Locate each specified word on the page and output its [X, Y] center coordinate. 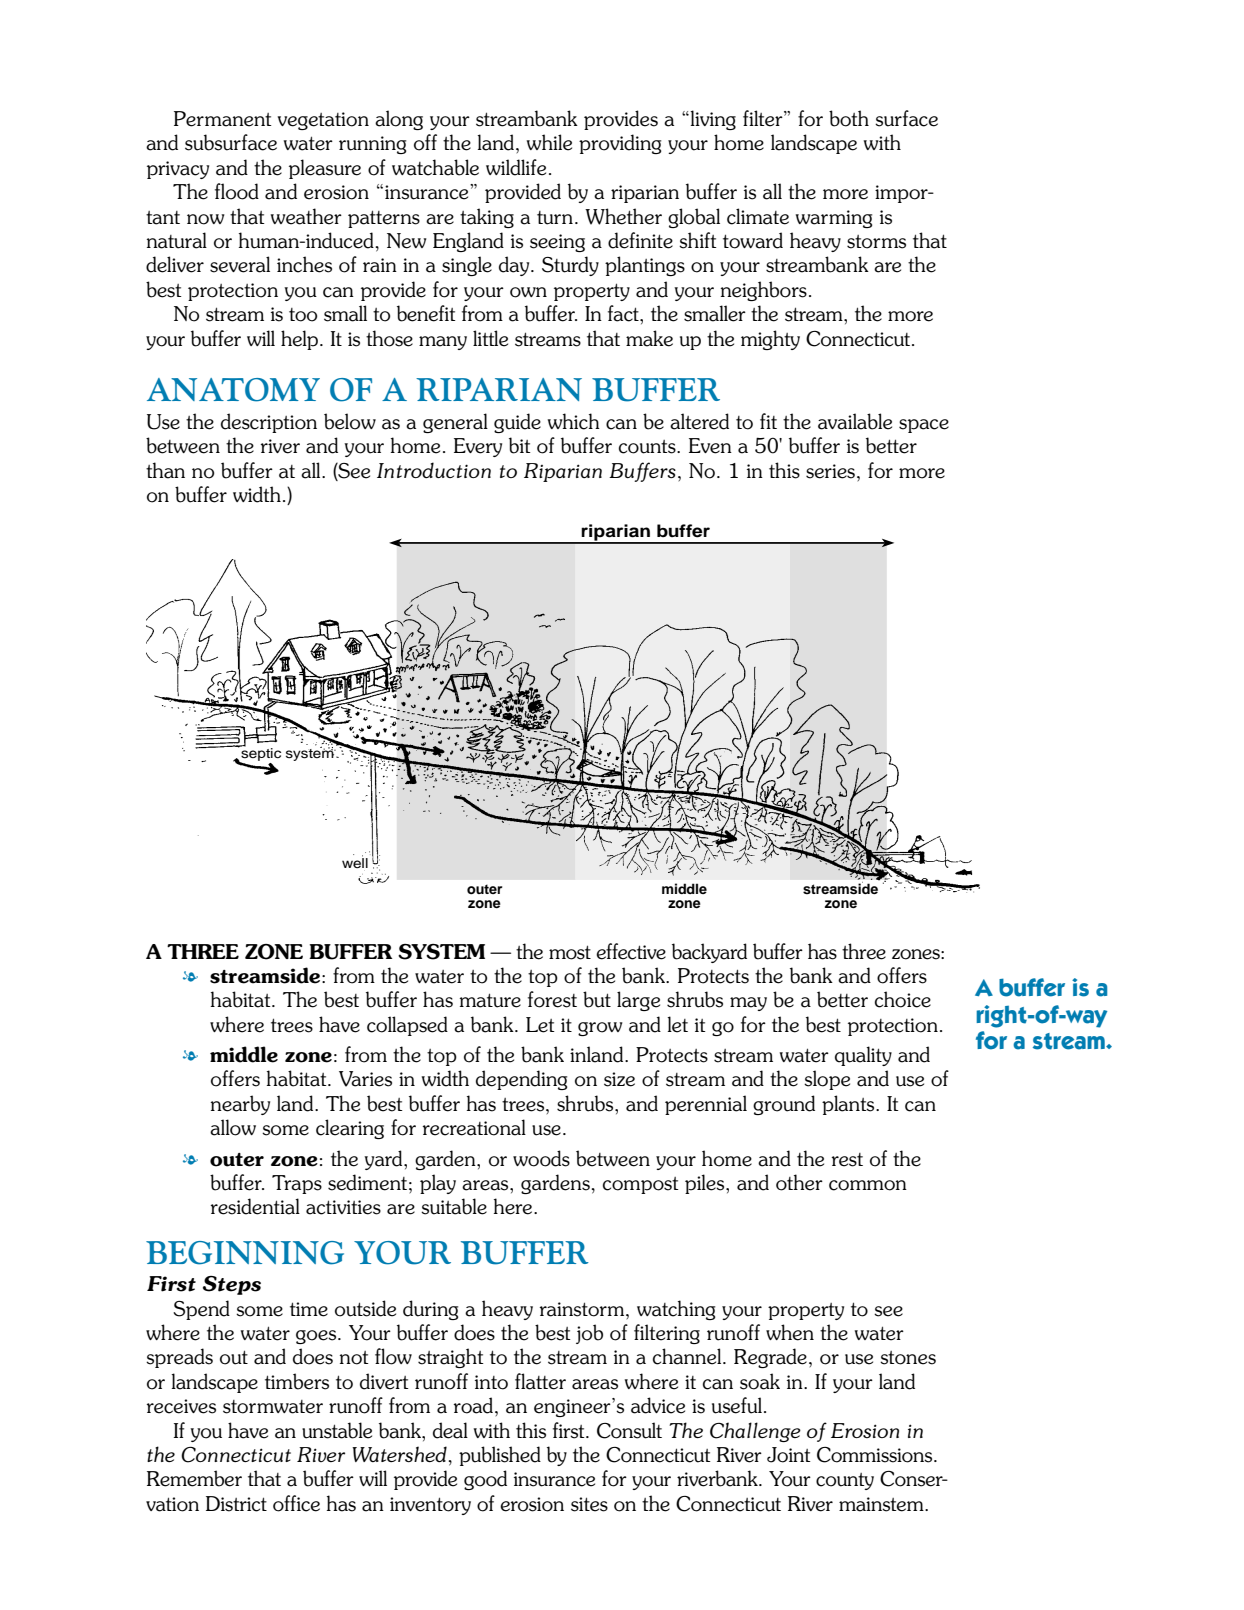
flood [237, 191]
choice [903, 999]
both [849, 118]
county [845, 1481]
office [296, 1503]
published [500, 1456]
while [549, 142]
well [355, 862]
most [570, 952]
